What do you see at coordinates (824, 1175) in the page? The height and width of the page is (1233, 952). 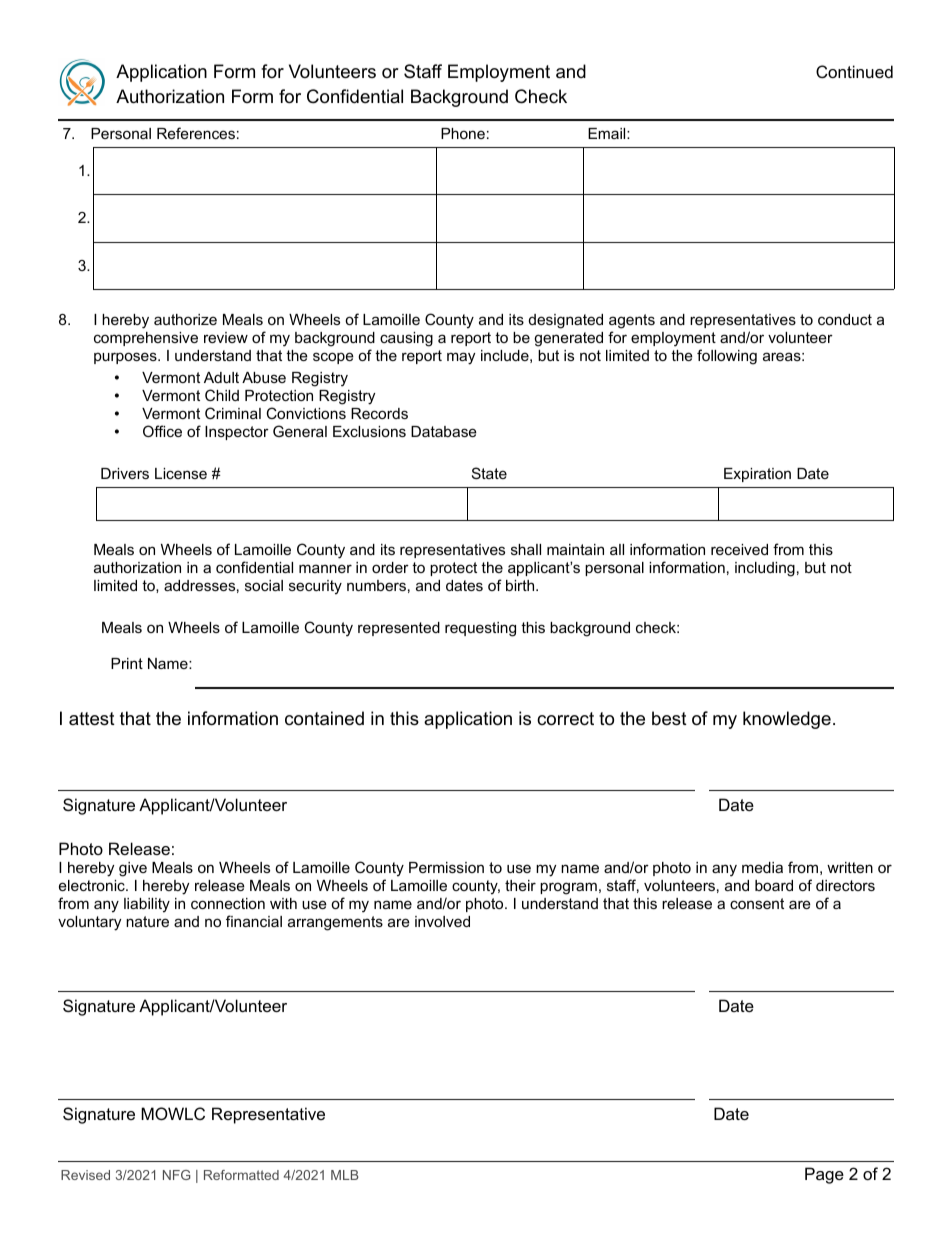 I see `Page` at bounding box center [824, 1175].
